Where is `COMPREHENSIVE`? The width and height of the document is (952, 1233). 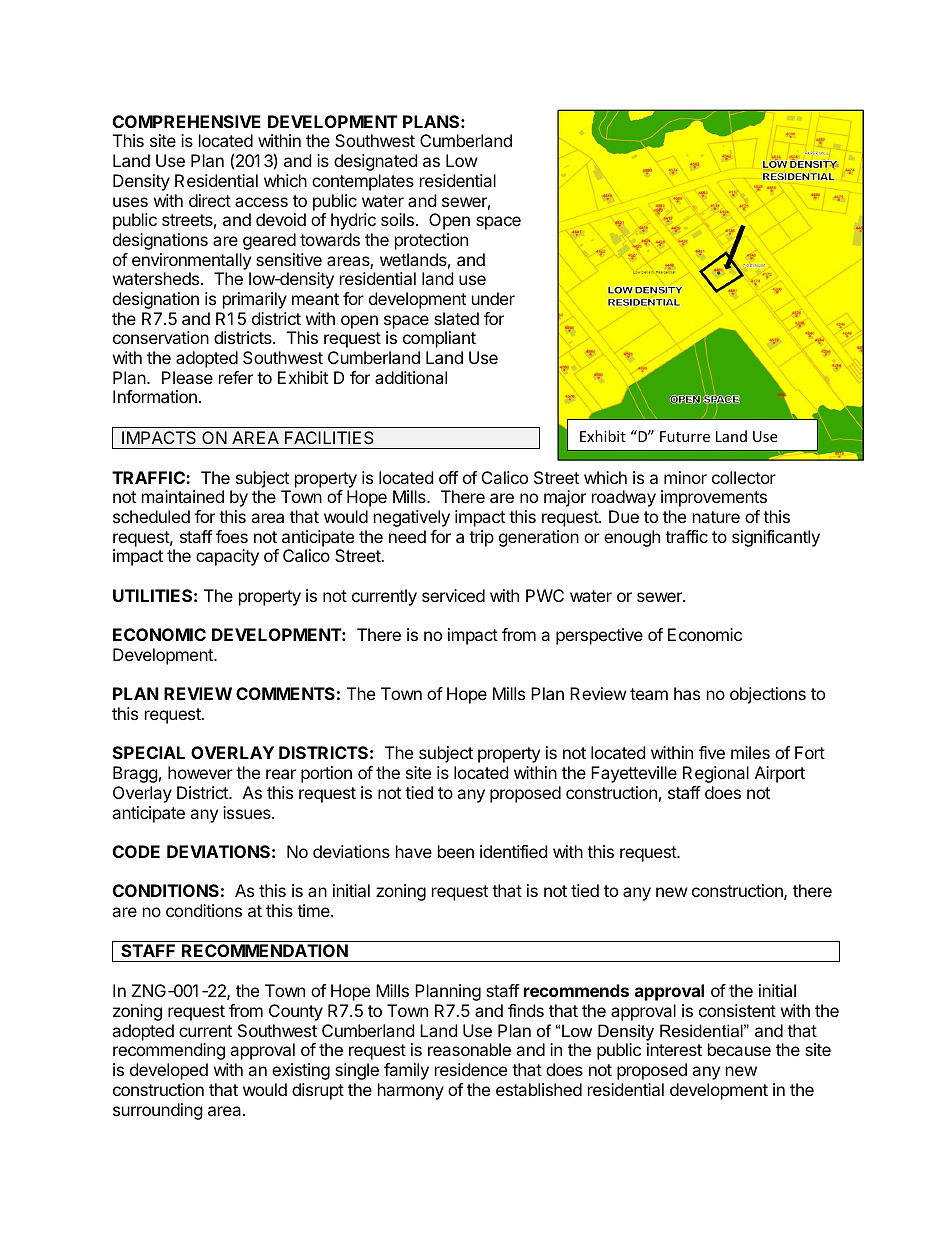
COMPREHENSIVE is located at coordinates (187, 121).
